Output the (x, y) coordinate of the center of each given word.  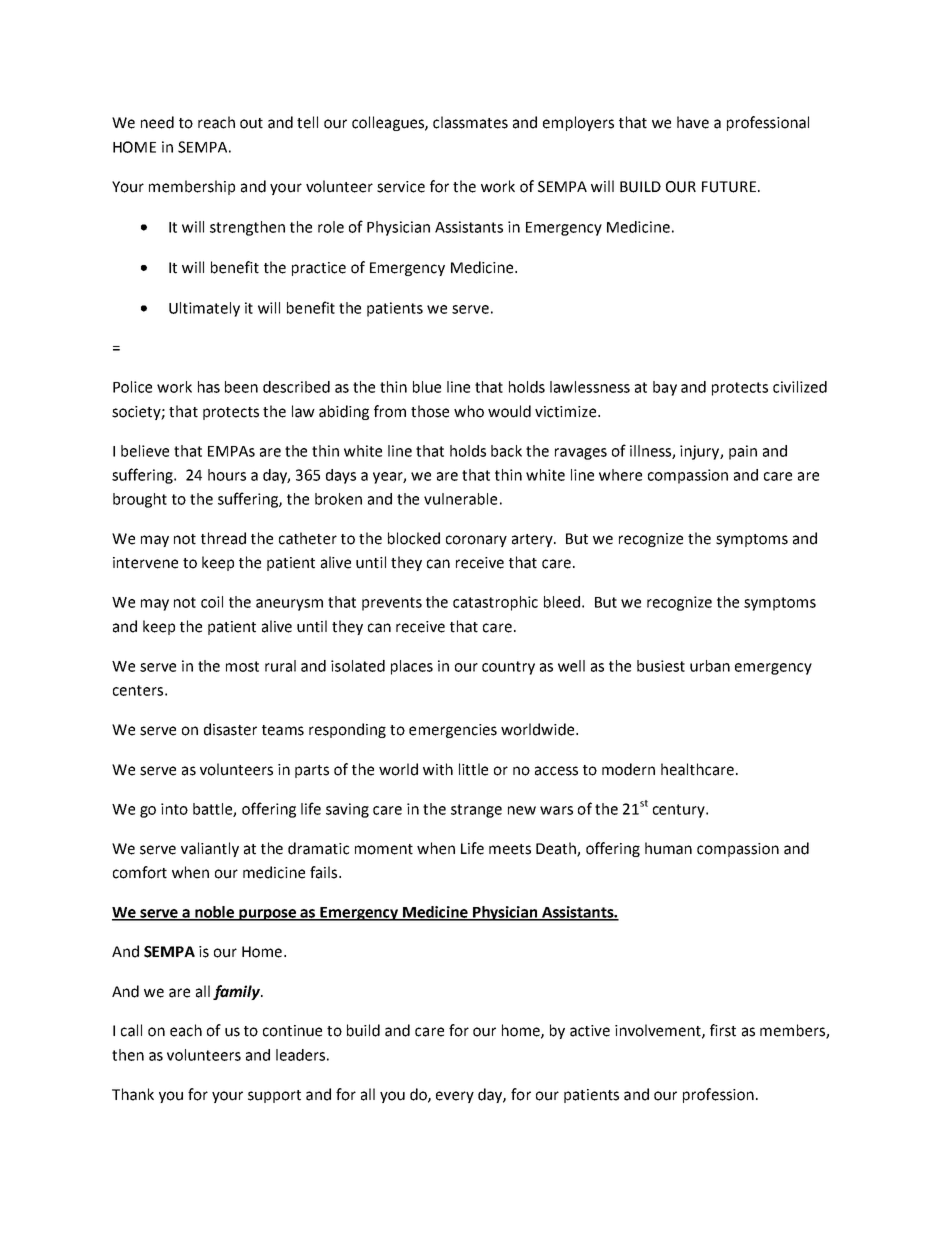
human (668, 848)
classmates (470, 122)
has (209, 387)
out (251, 123)
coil (212, 602)
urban (710, 666)
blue (427, 387)
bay (665, 388)
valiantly (210, 849)
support (274, 1096)
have (693, 122)
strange (476, 811)
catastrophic (495, 603)
